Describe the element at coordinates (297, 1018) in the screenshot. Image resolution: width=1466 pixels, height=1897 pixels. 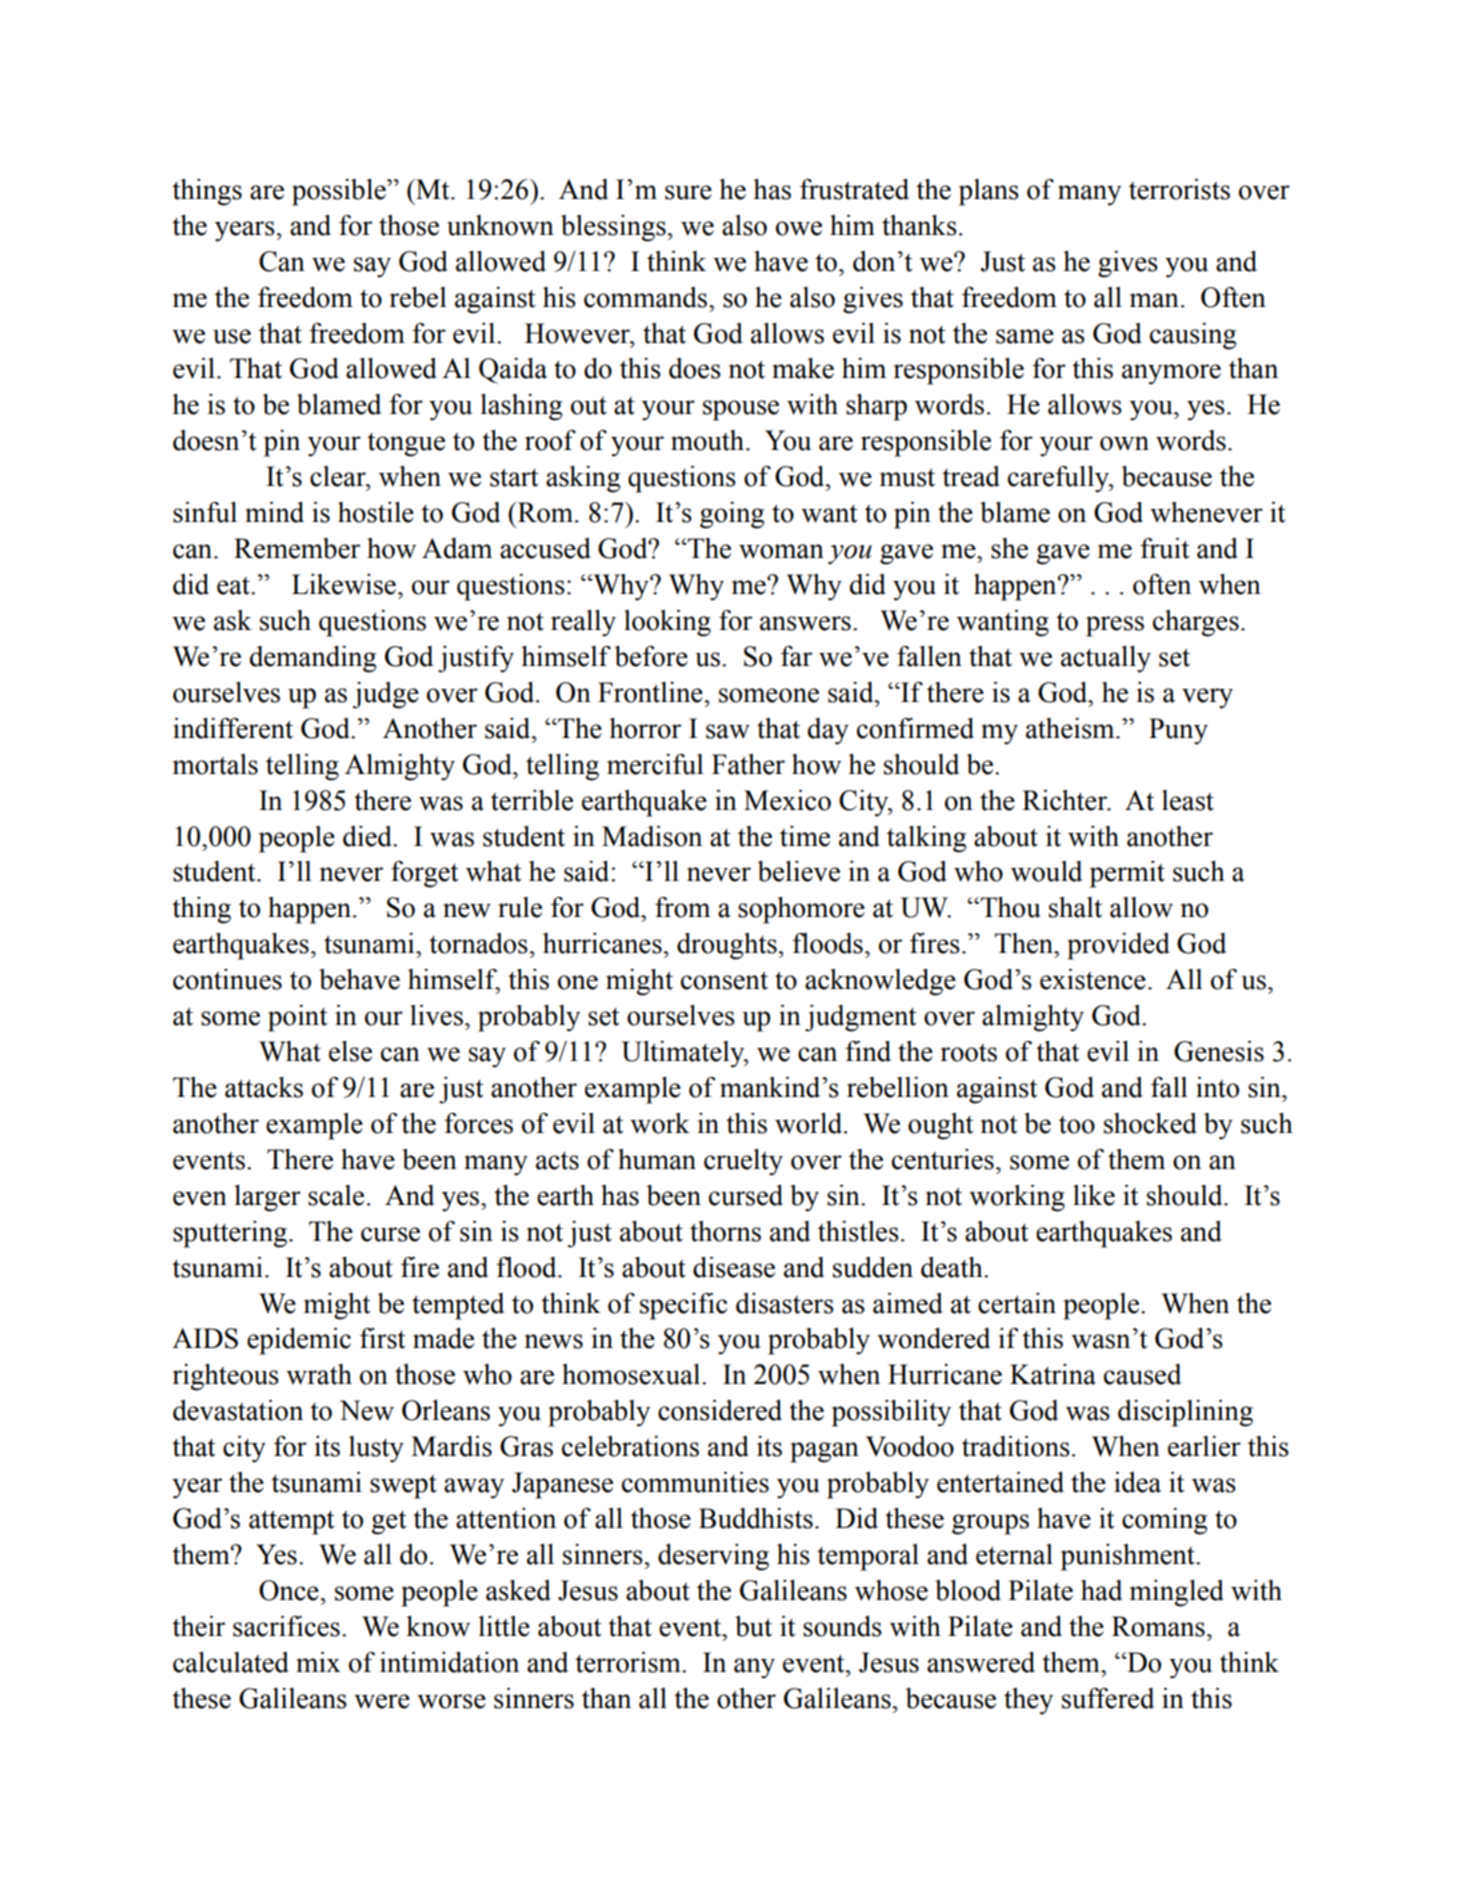
I see `point` at that location.
